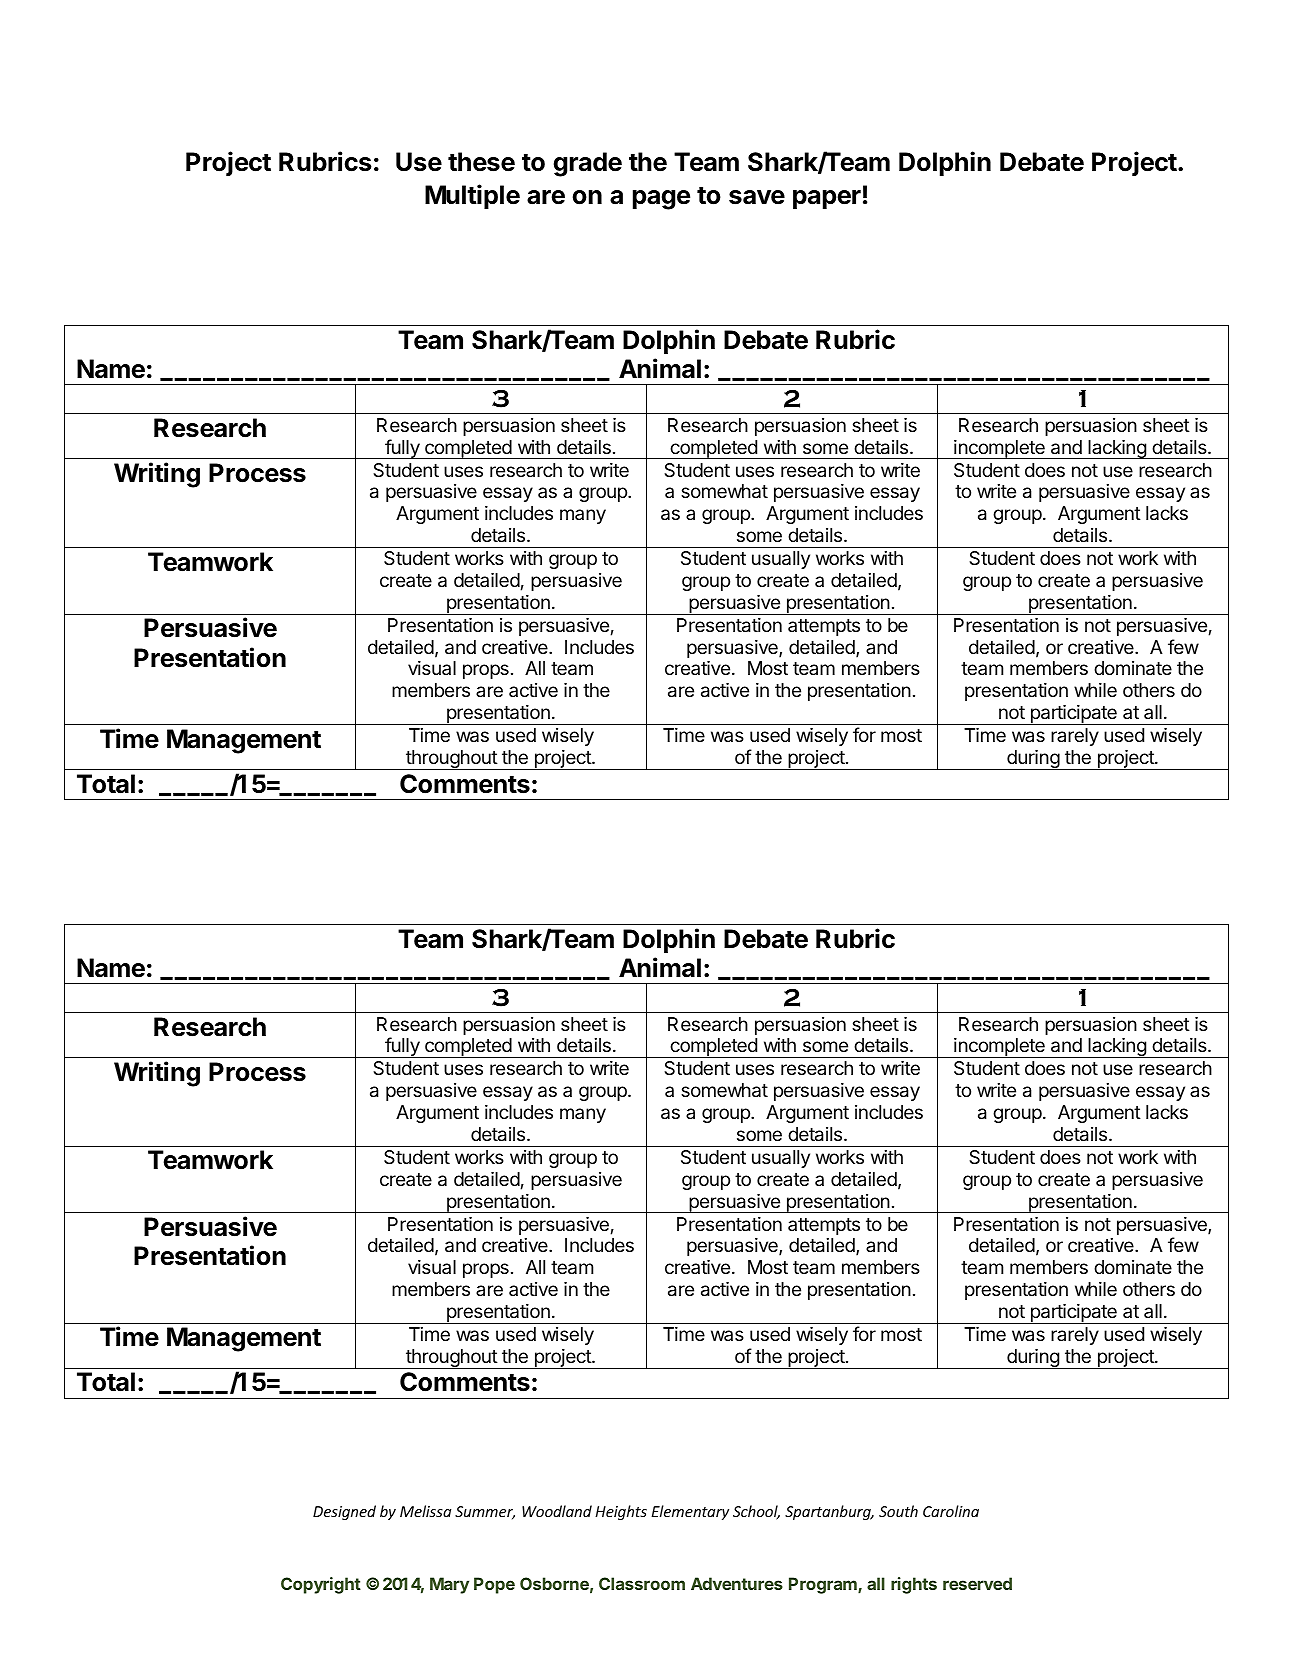  I want to click on Melissa, so click(425, 1511).
